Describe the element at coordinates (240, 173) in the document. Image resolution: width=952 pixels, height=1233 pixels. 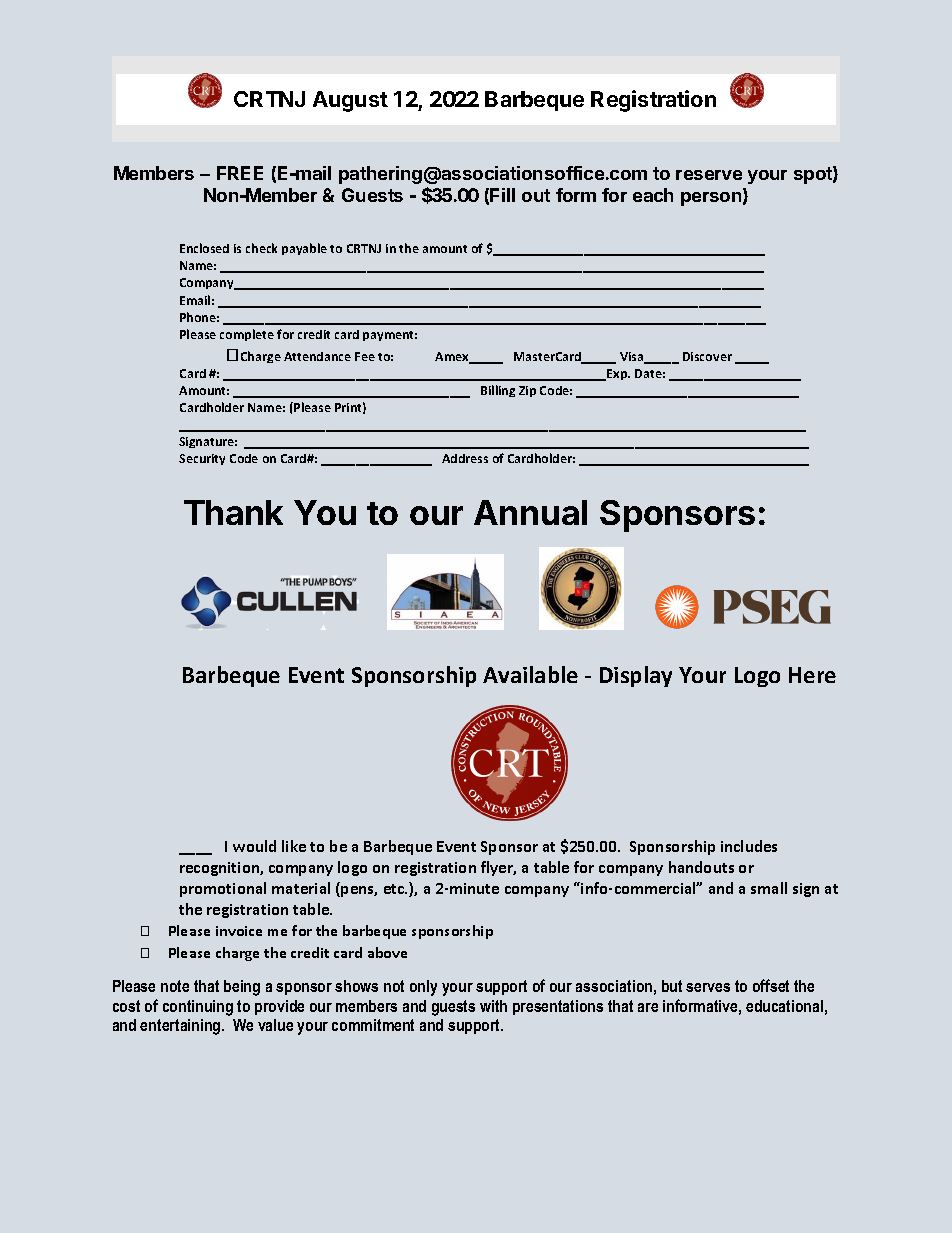
I see `FREE` at that location.
